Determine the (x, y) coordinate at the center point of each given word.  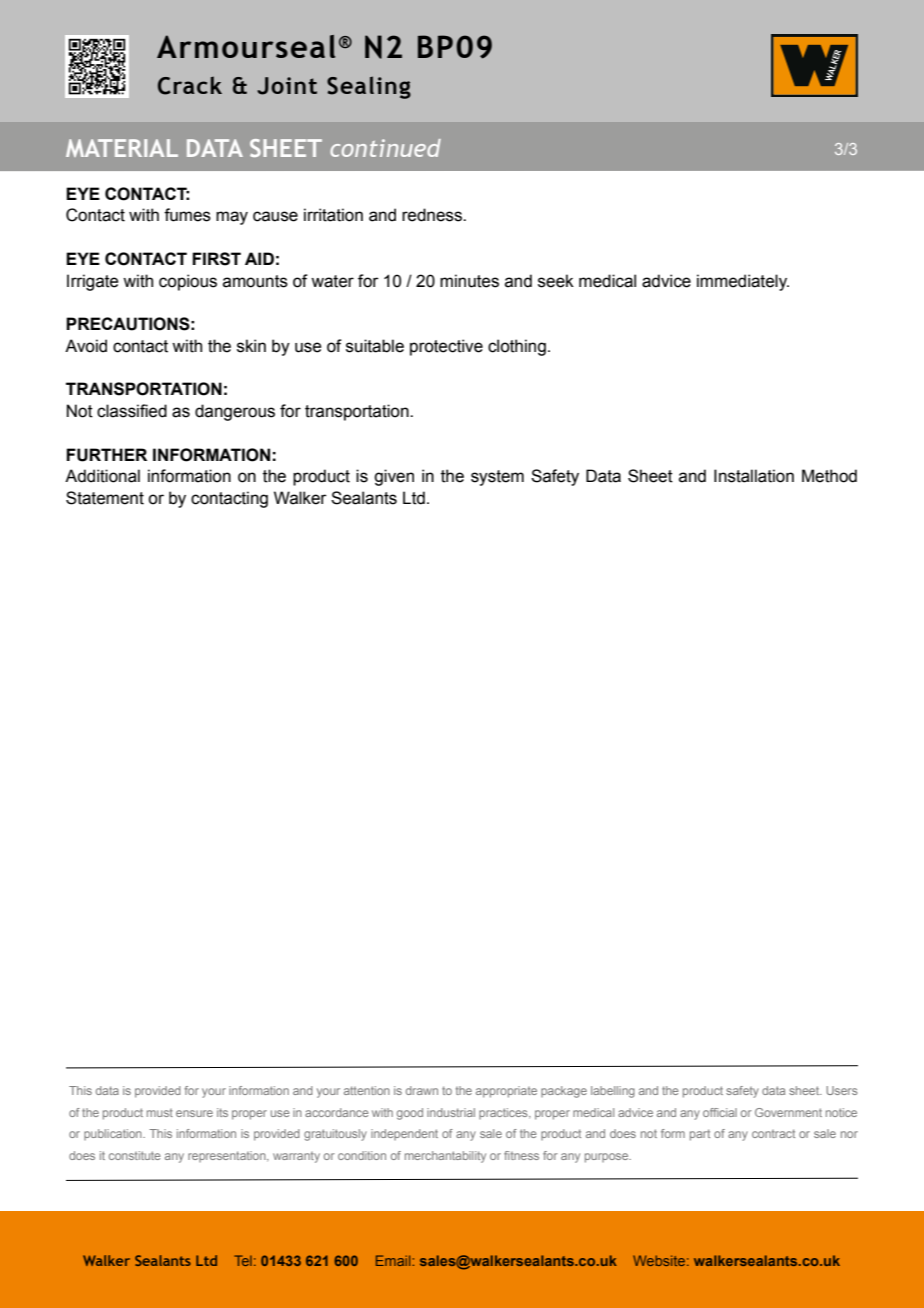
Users (842, 1090)
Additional (102, 476)
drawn (422, 1090)
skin (251, 346)
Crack (190, 85)
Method (829, 476)
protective (446, 347)
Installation (754, 476)
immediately (743, 282)
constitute (135, 1155)
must (160, 1113)
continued (385, 148)
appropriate (506, 1092)
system (497, 478)
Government (788, 1112)
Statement (105, 498)
